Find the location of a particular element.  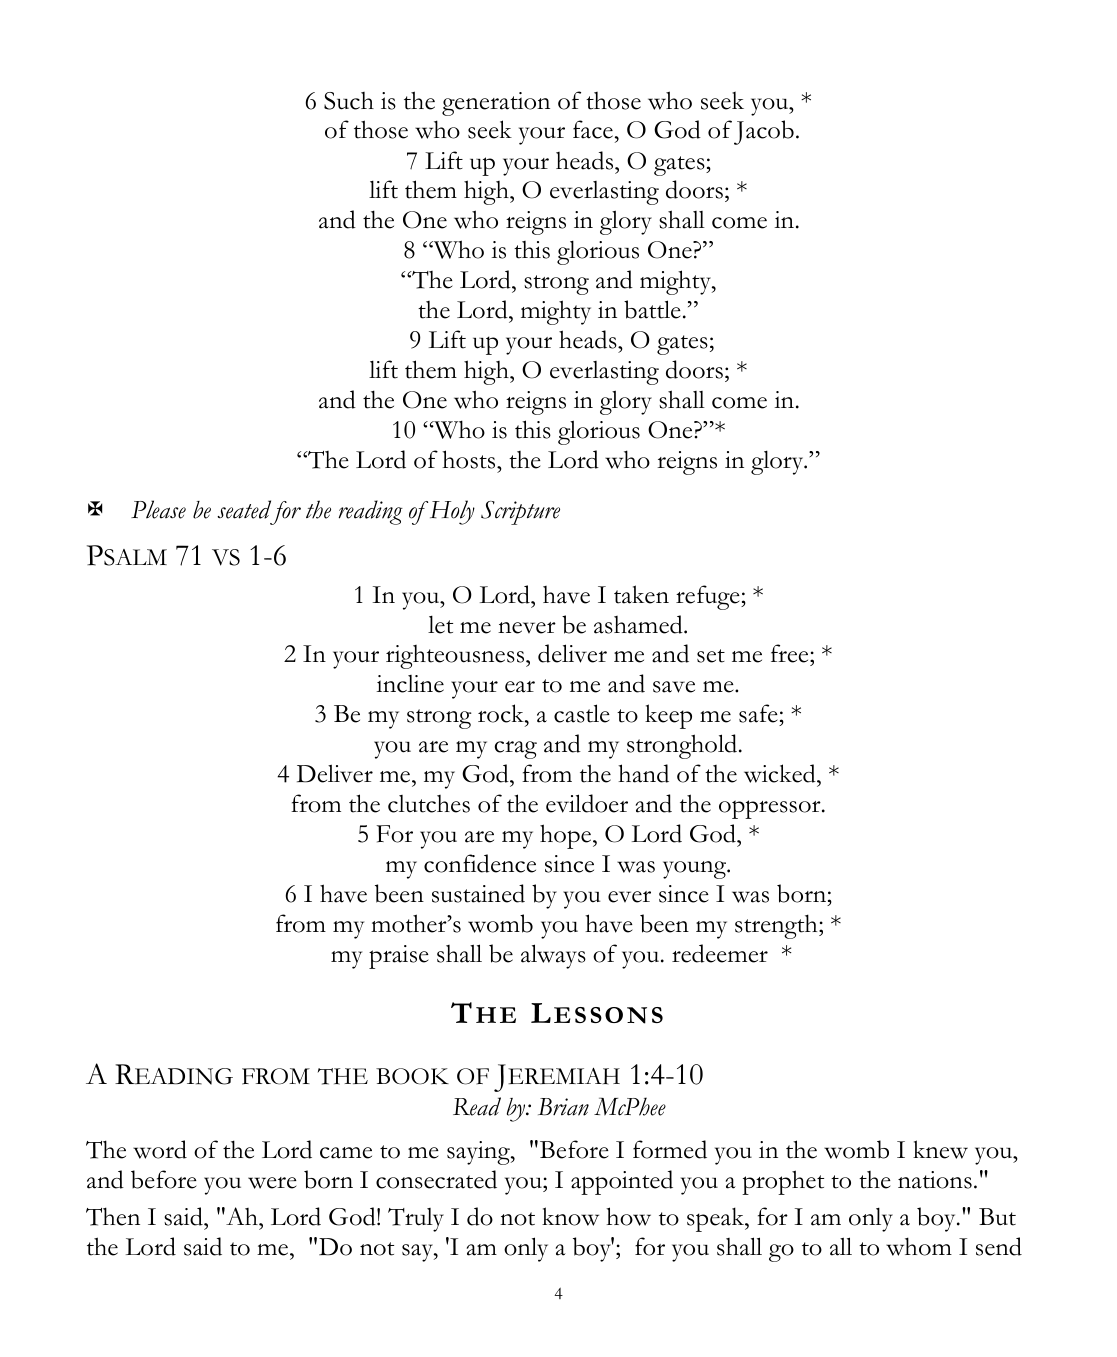

strength is located at coordinates (777, 926).
